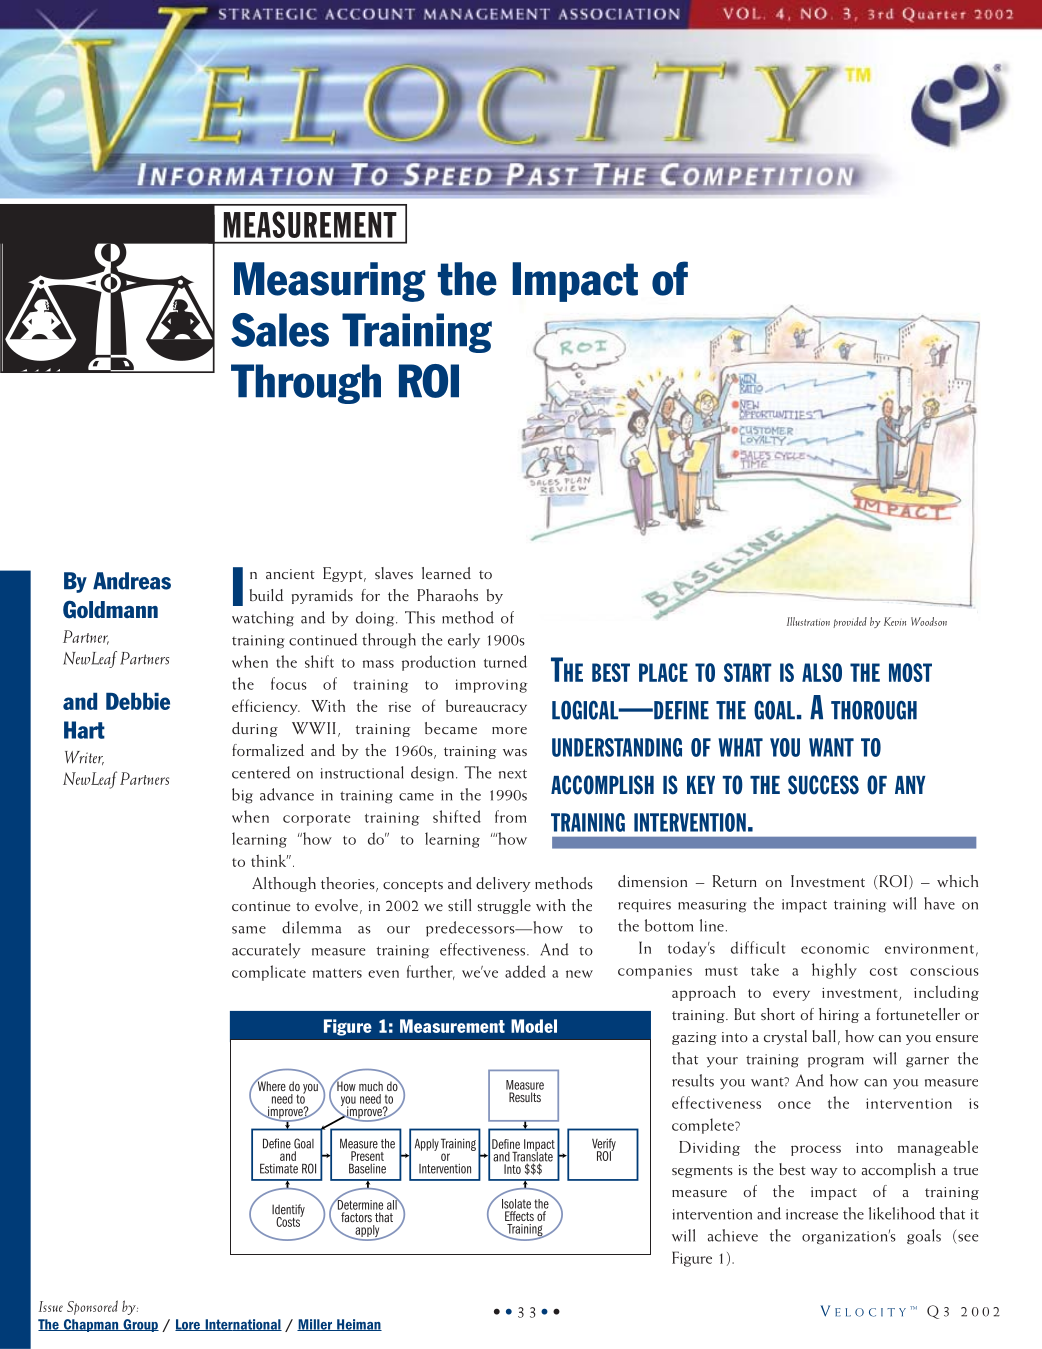 This document has width=1042, height=1349. Describe the element at coordinates (140, 1325) in the document. I see `Group` at that location.
